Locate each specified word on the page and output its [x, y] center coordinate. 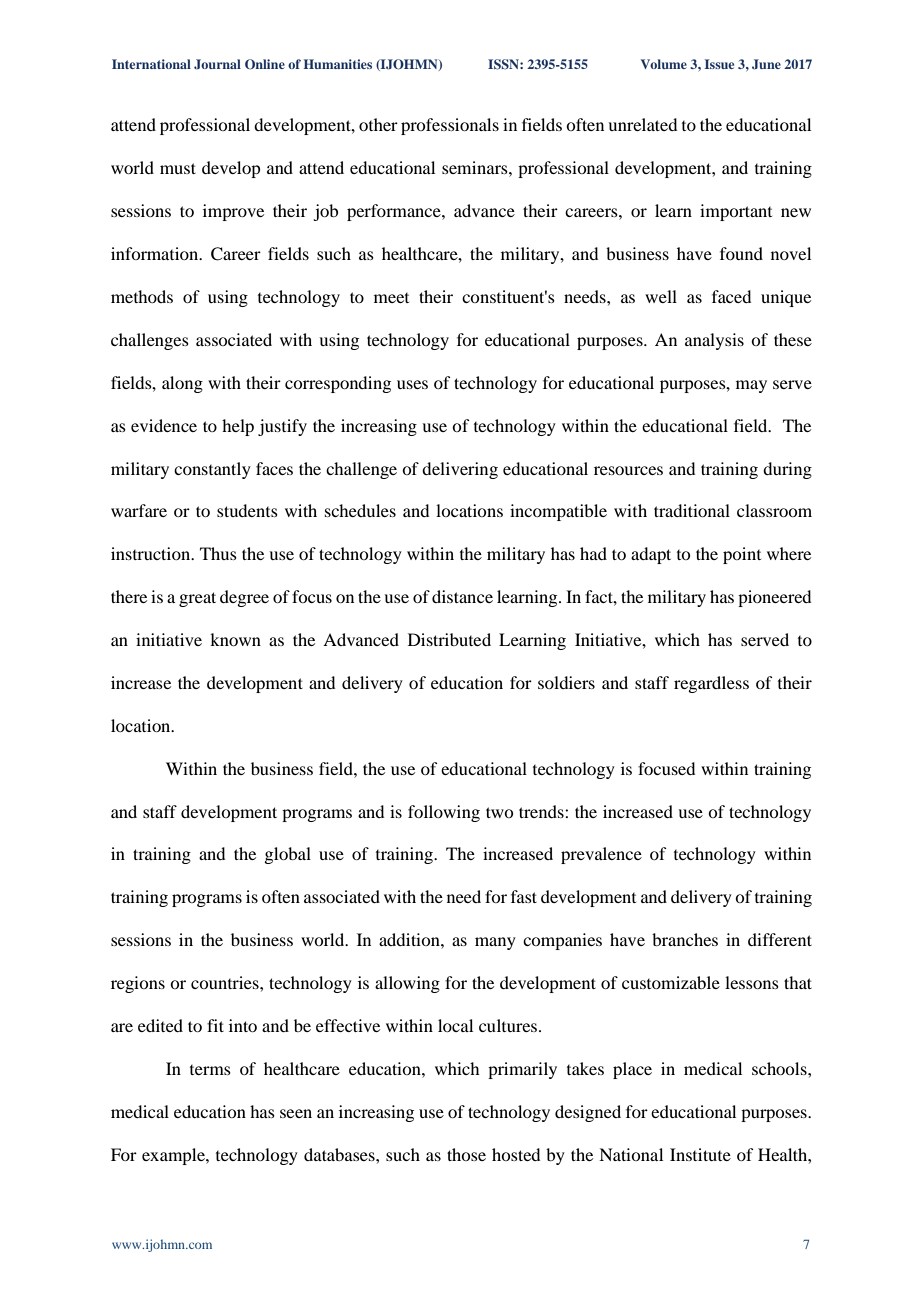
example [174, 1156]
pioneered [774, 598]
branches [685, 939]
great [197, 599]
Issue [719, 64]
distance [462, 596]
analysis [714, 341]
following [444, 813]
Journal [217, 64]
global [287, 855]
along [182, 384]
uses [412, 384]
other [378, 124]
